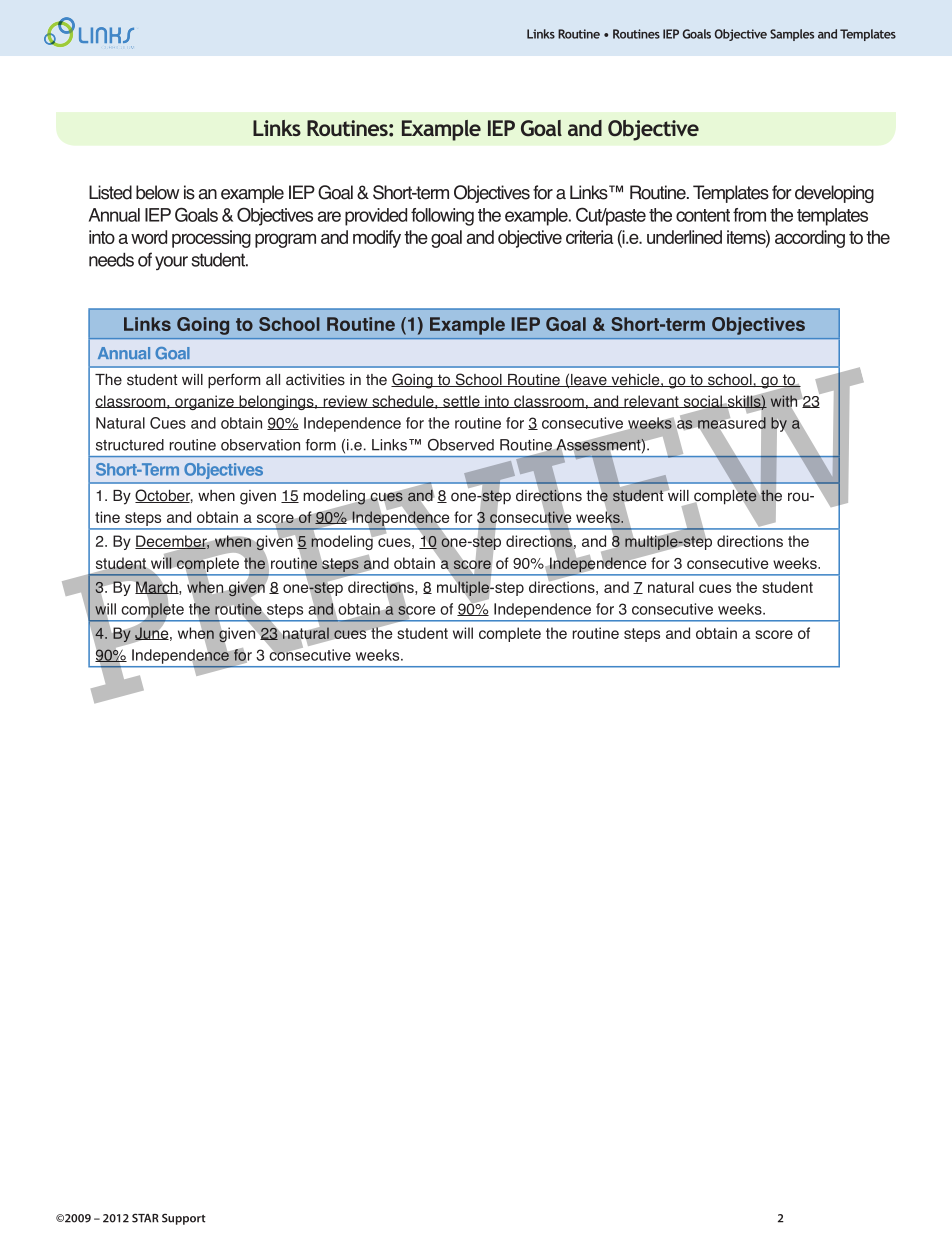  I want to click on Samples, so click(792, 35).
